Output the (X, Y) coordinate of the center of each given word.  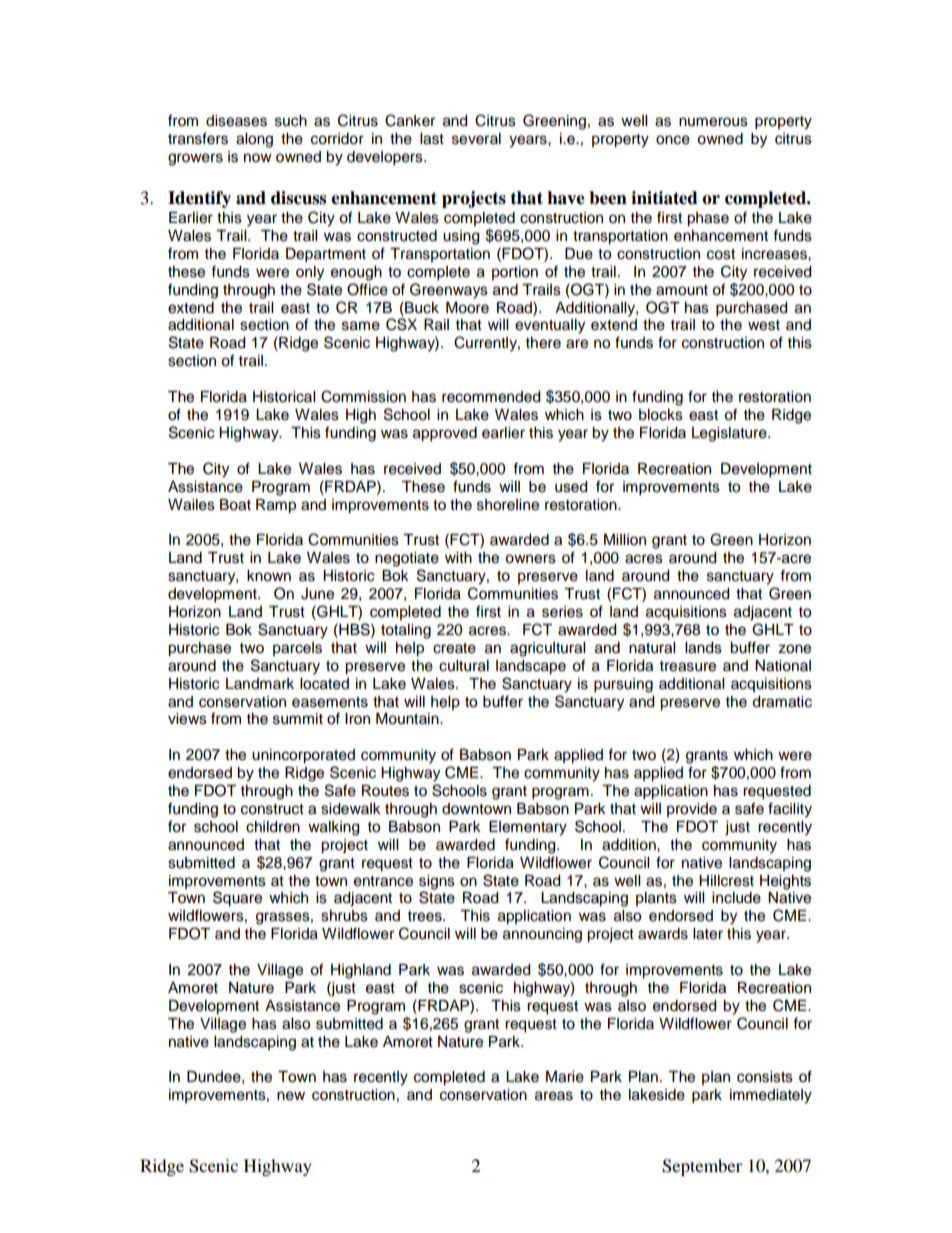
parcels (297, 649)
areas (554, 1096)
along (254, 140)
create (454, 648)
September (702, 1167)
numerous (713, 122)
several (476, 139)
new (291, 1096)
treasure (688, 666)
